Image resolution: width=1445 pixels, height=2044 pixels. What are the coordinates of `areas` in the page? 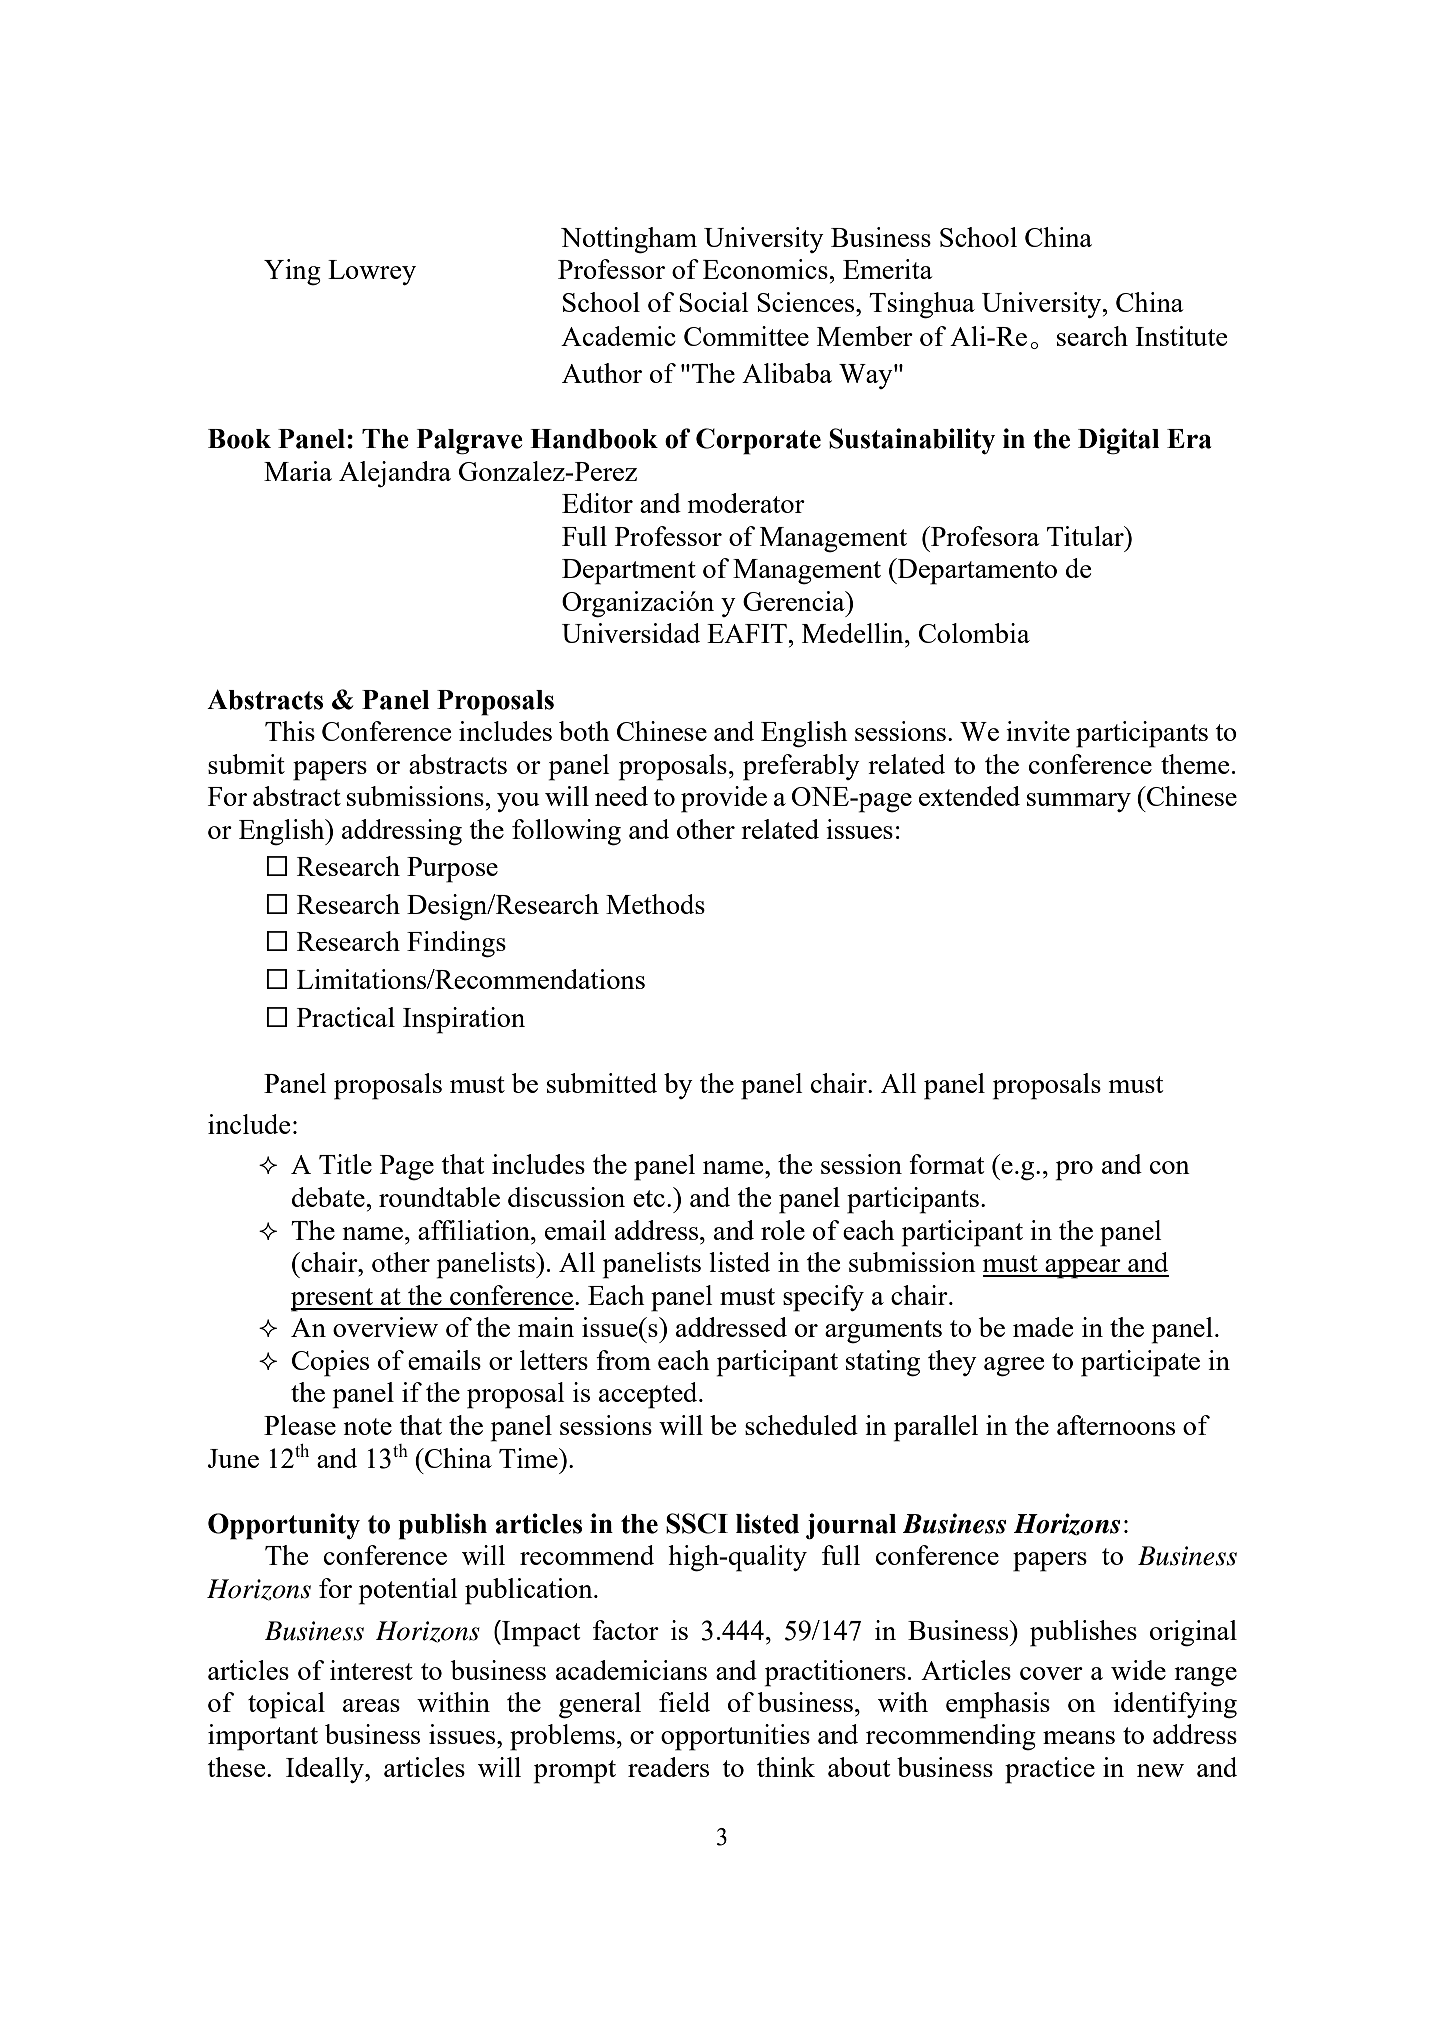 It's located at (371, 1705).
